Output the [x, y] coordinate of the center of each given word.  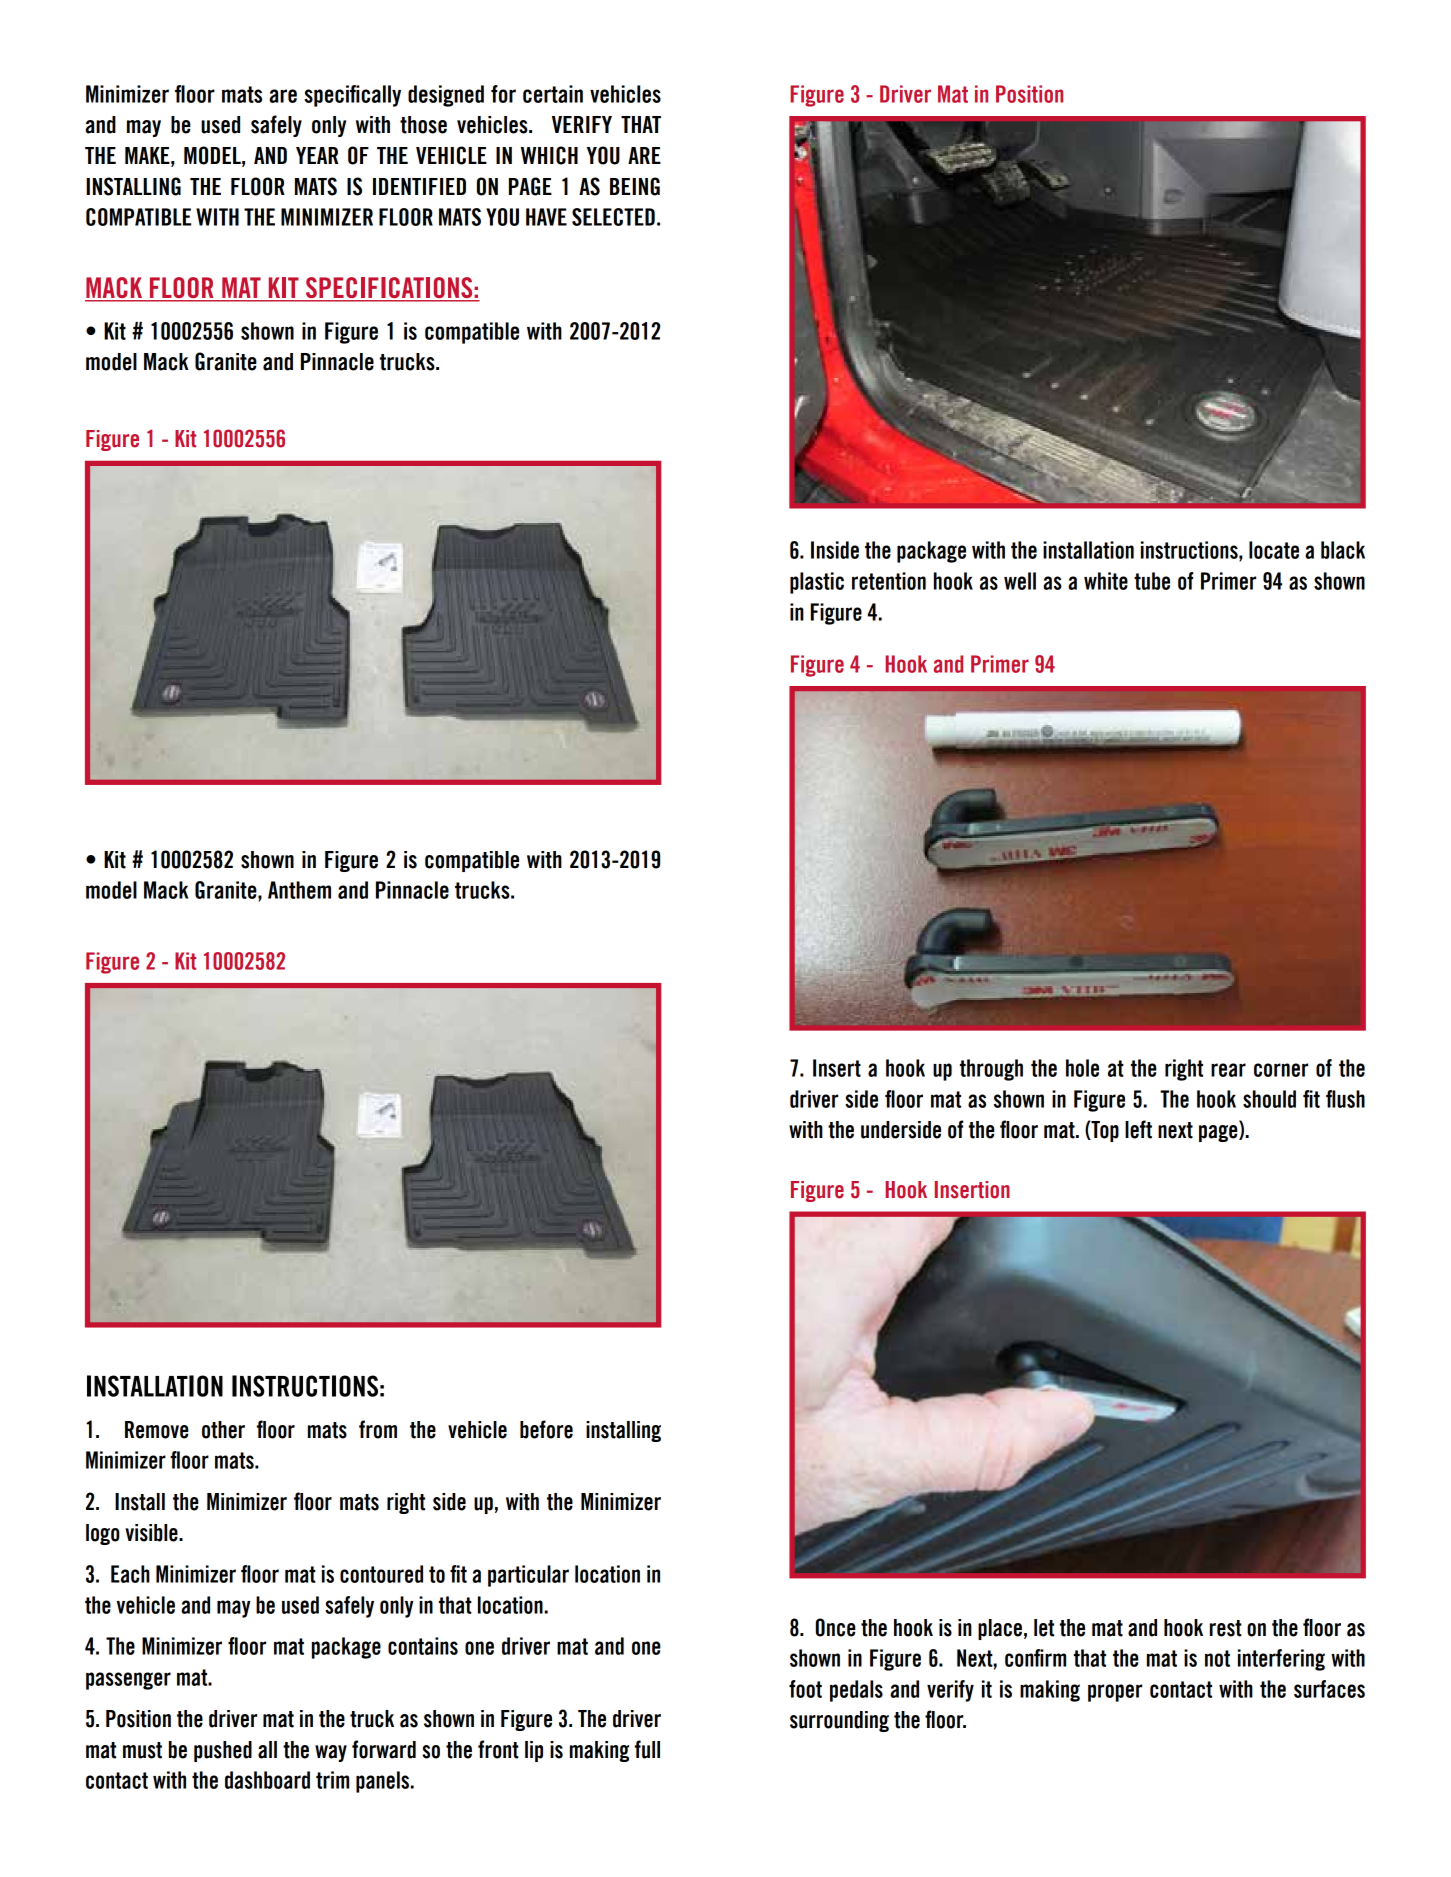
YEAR [317, 155]
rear [1228, 1070]
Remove [157, 1430]
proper [1115, 1693]
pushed [223, 1751]
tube [1152, 581]
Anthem [299, 890]
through [991, 1070]
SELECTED [613, 217]
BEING [635, 186]
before [546, 1429]
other [223, 1430]
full [647, 1749]
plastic [817, 583]
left [1138, 1129]
